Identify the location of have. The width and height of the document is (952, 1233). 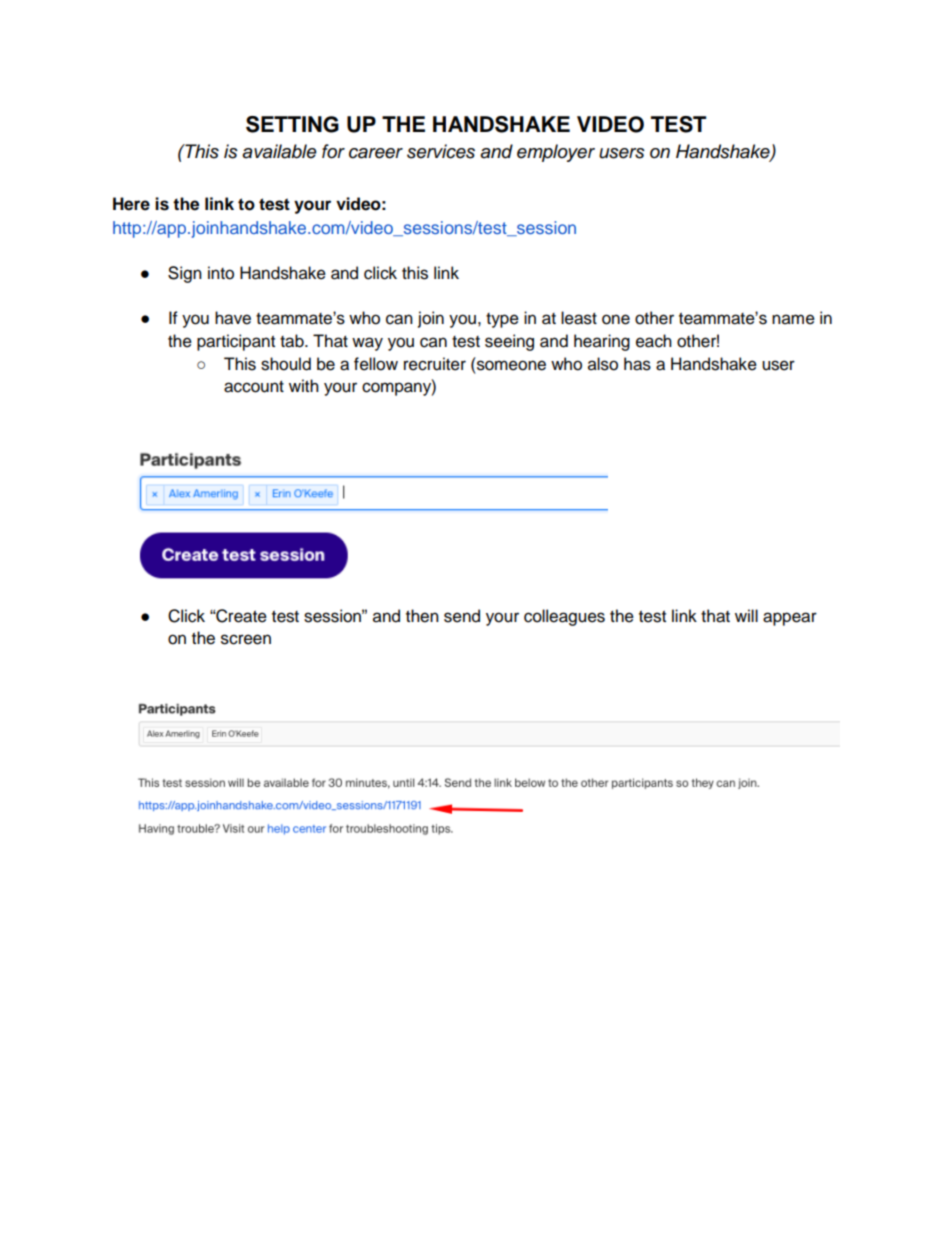
(233, 318).
